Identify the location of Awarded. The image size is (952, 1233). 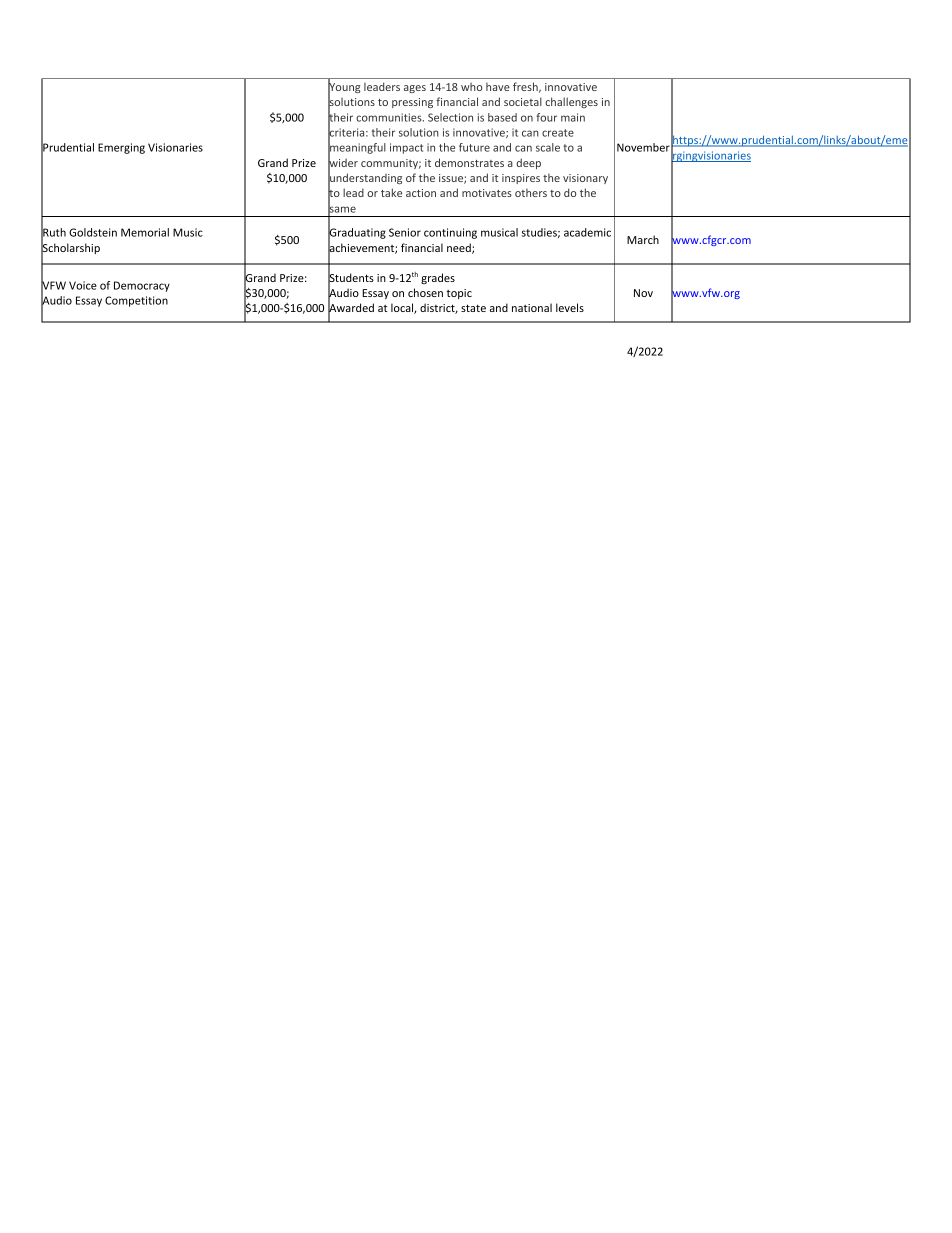
(351, 308).
